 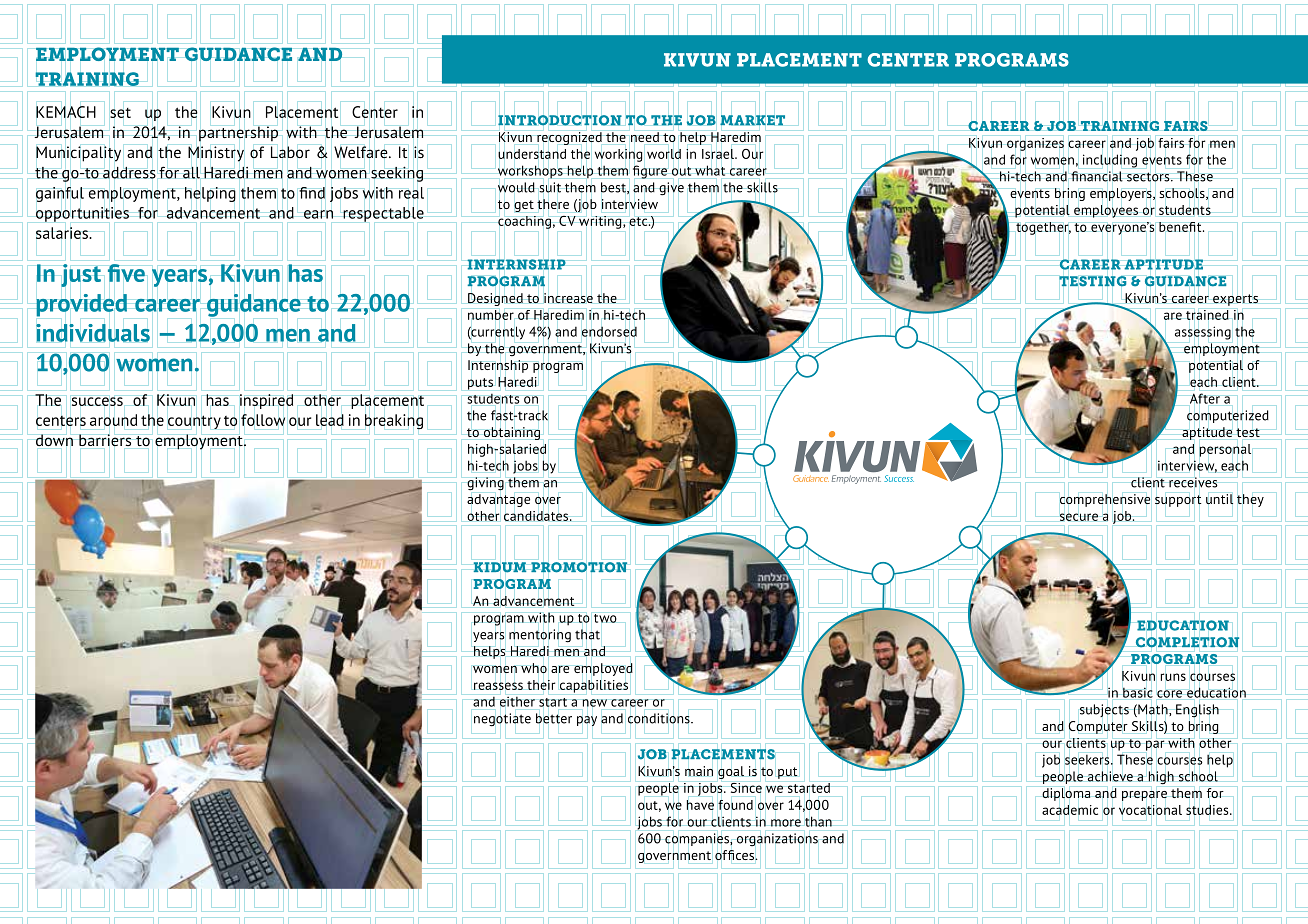 I want to click on companies, so click(x=698, y=839).
